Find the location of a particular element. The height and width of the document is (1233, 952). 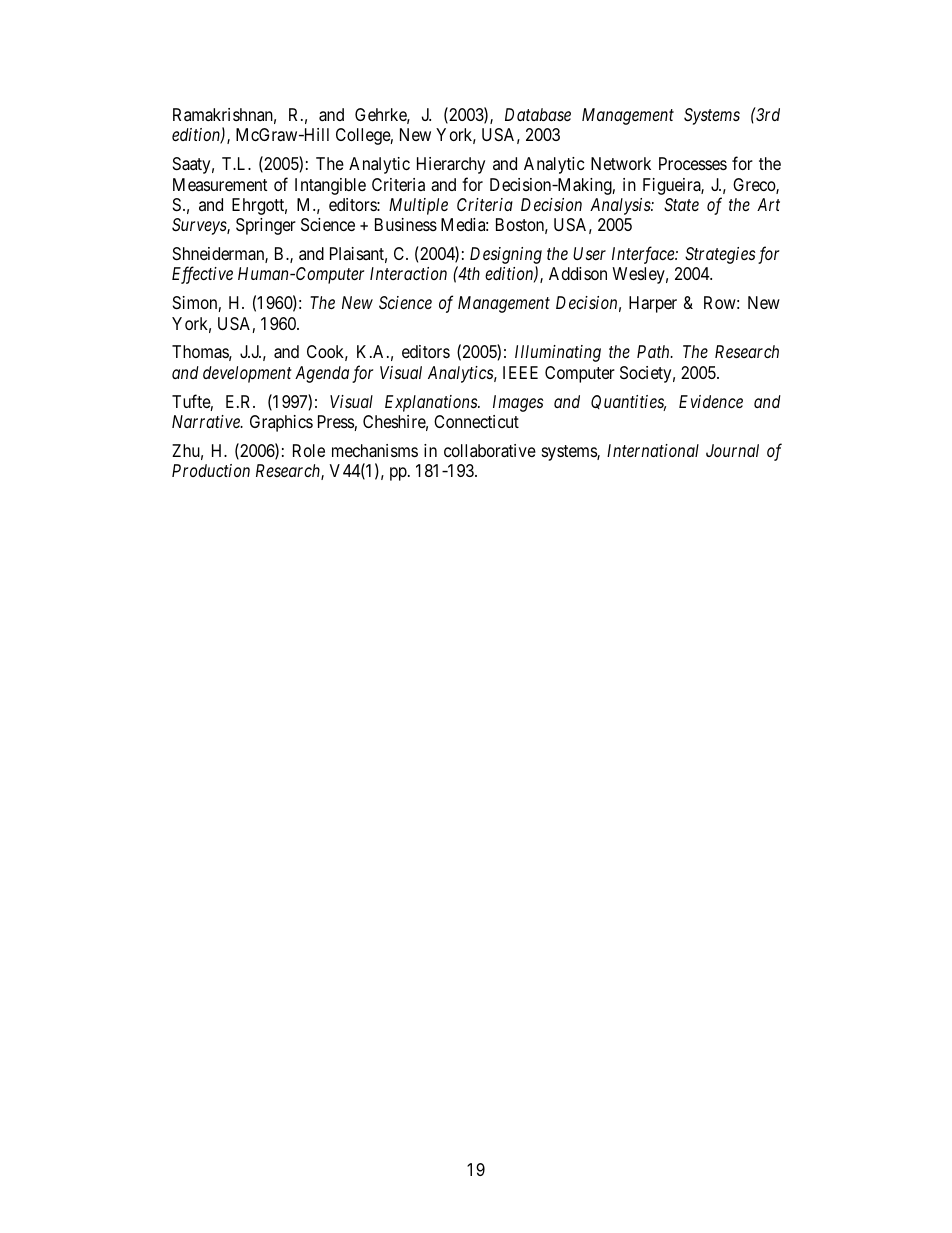

Springer is located at coordinates (266, 226).
